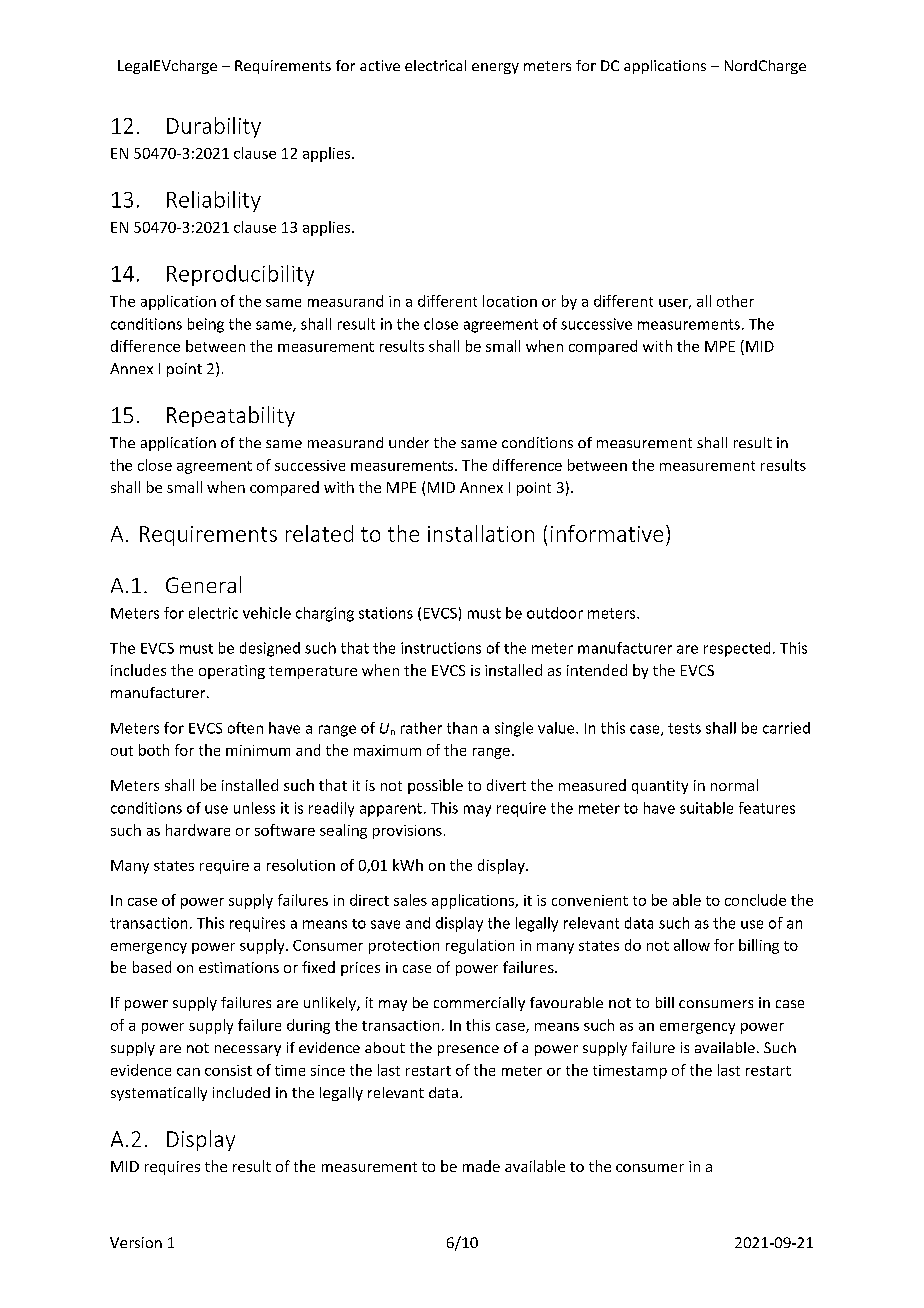 This screenshot has height=1308, width=924. Describe the element at coordinates (441, 648) in the screenshot. I see `instructions` at that location.
